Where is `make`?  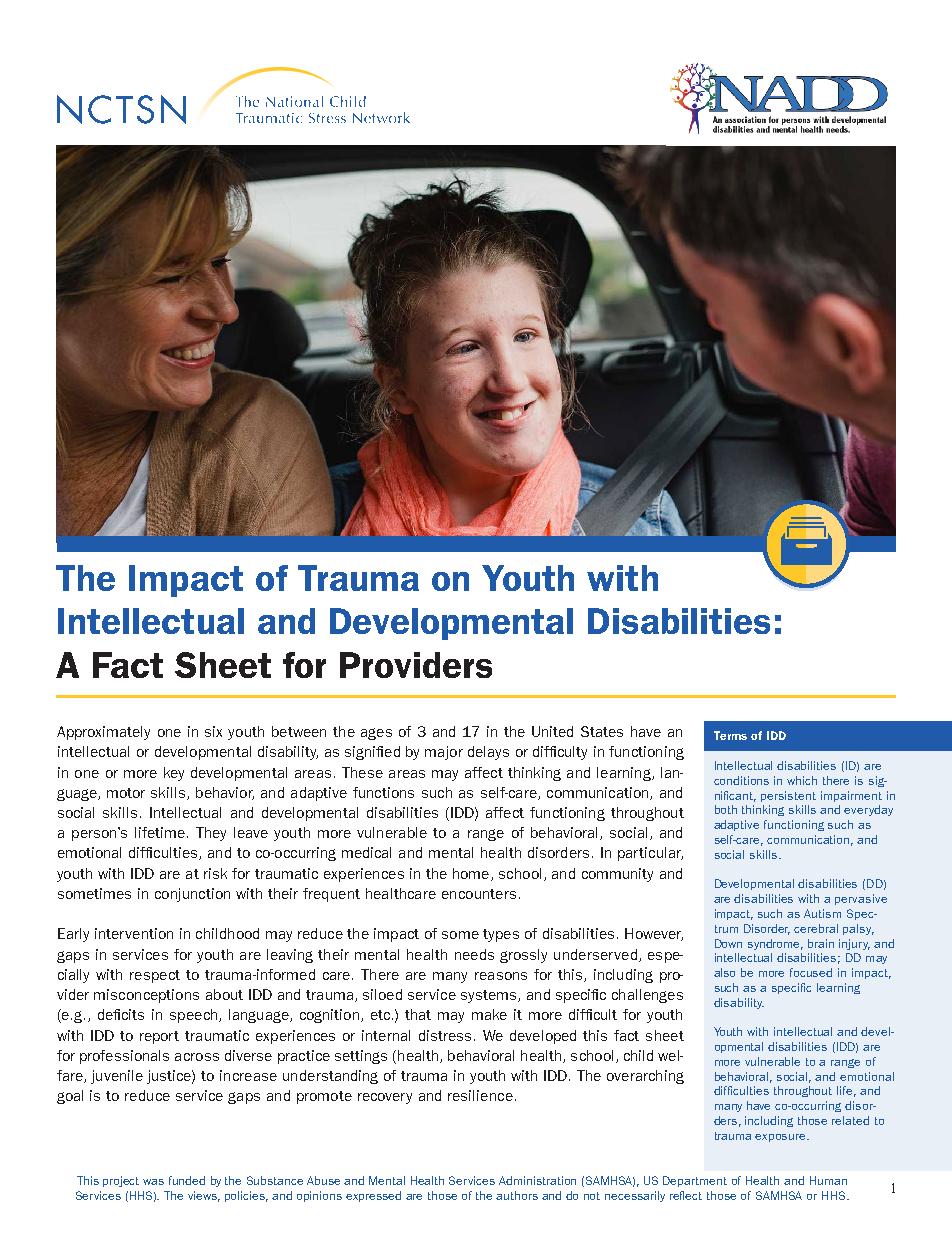
make is located at coordinates (489, 1014).
